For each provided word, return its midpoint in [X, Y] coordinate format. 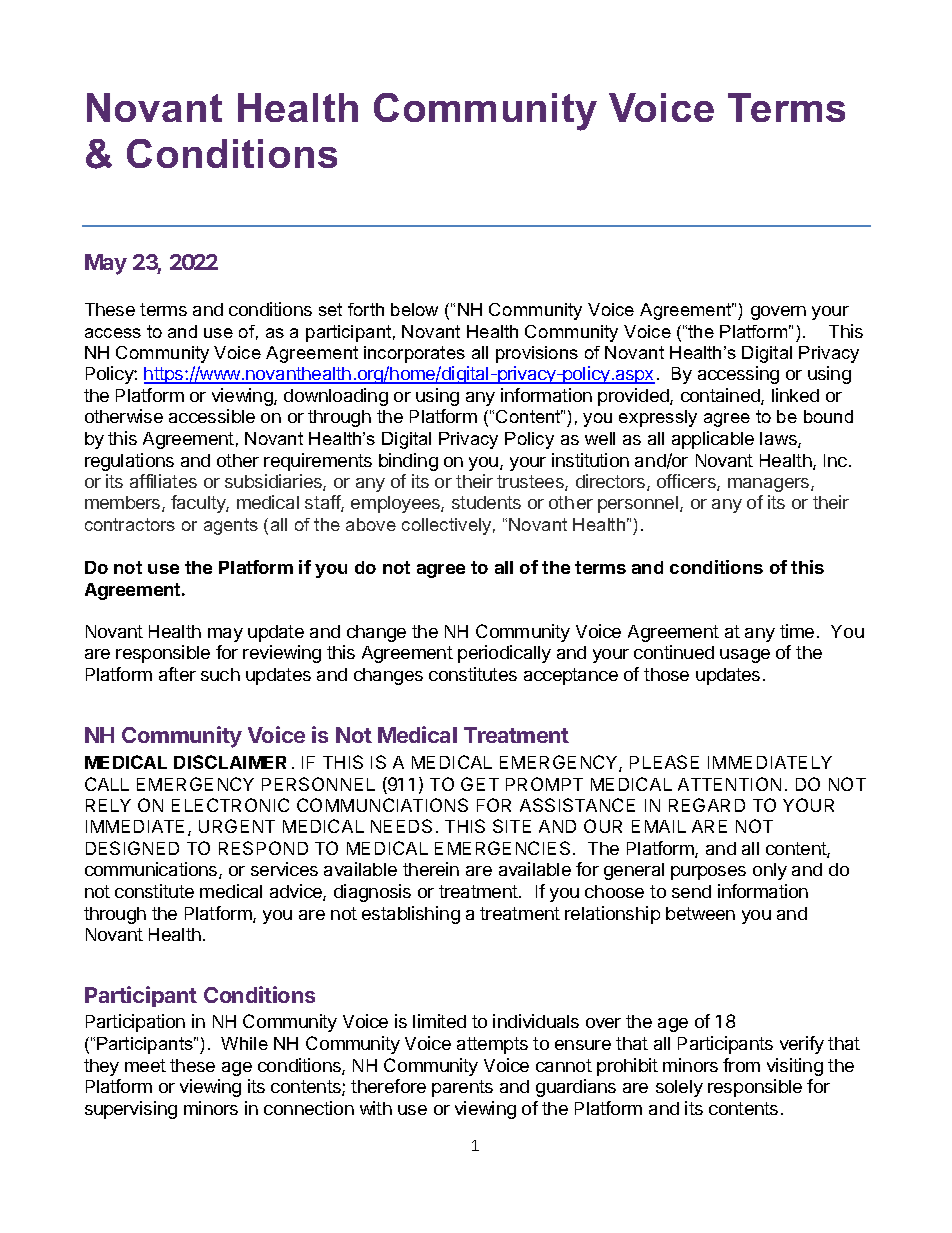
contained [721, 396]
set [330, 309]
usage [745, 656]
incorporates [414, 354]
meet [145, 1065]
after [177, 674]
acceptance [571, 676]
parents [462, 1088]
